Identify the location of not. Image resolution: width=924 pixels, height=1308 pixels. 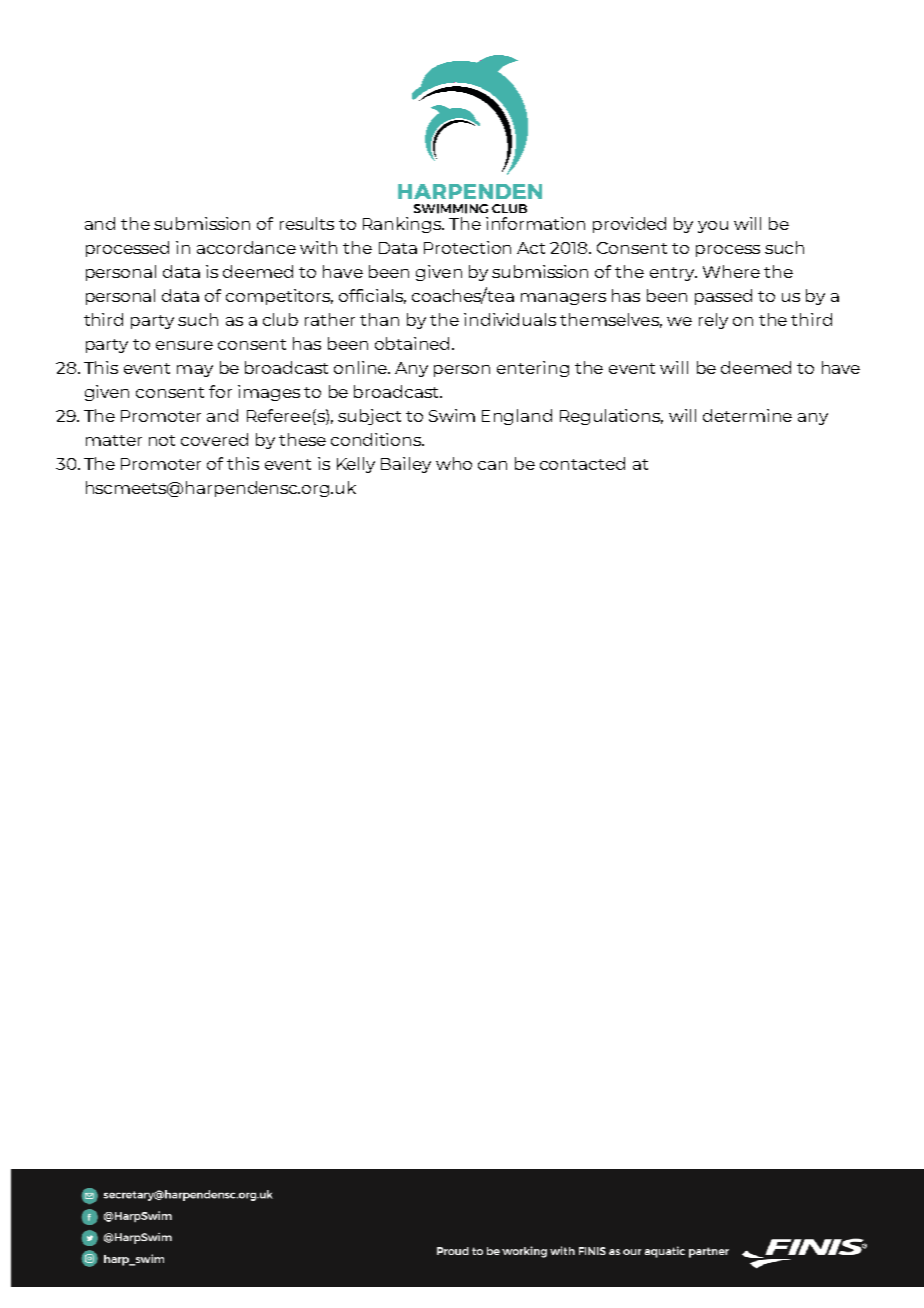
(162, 440).
